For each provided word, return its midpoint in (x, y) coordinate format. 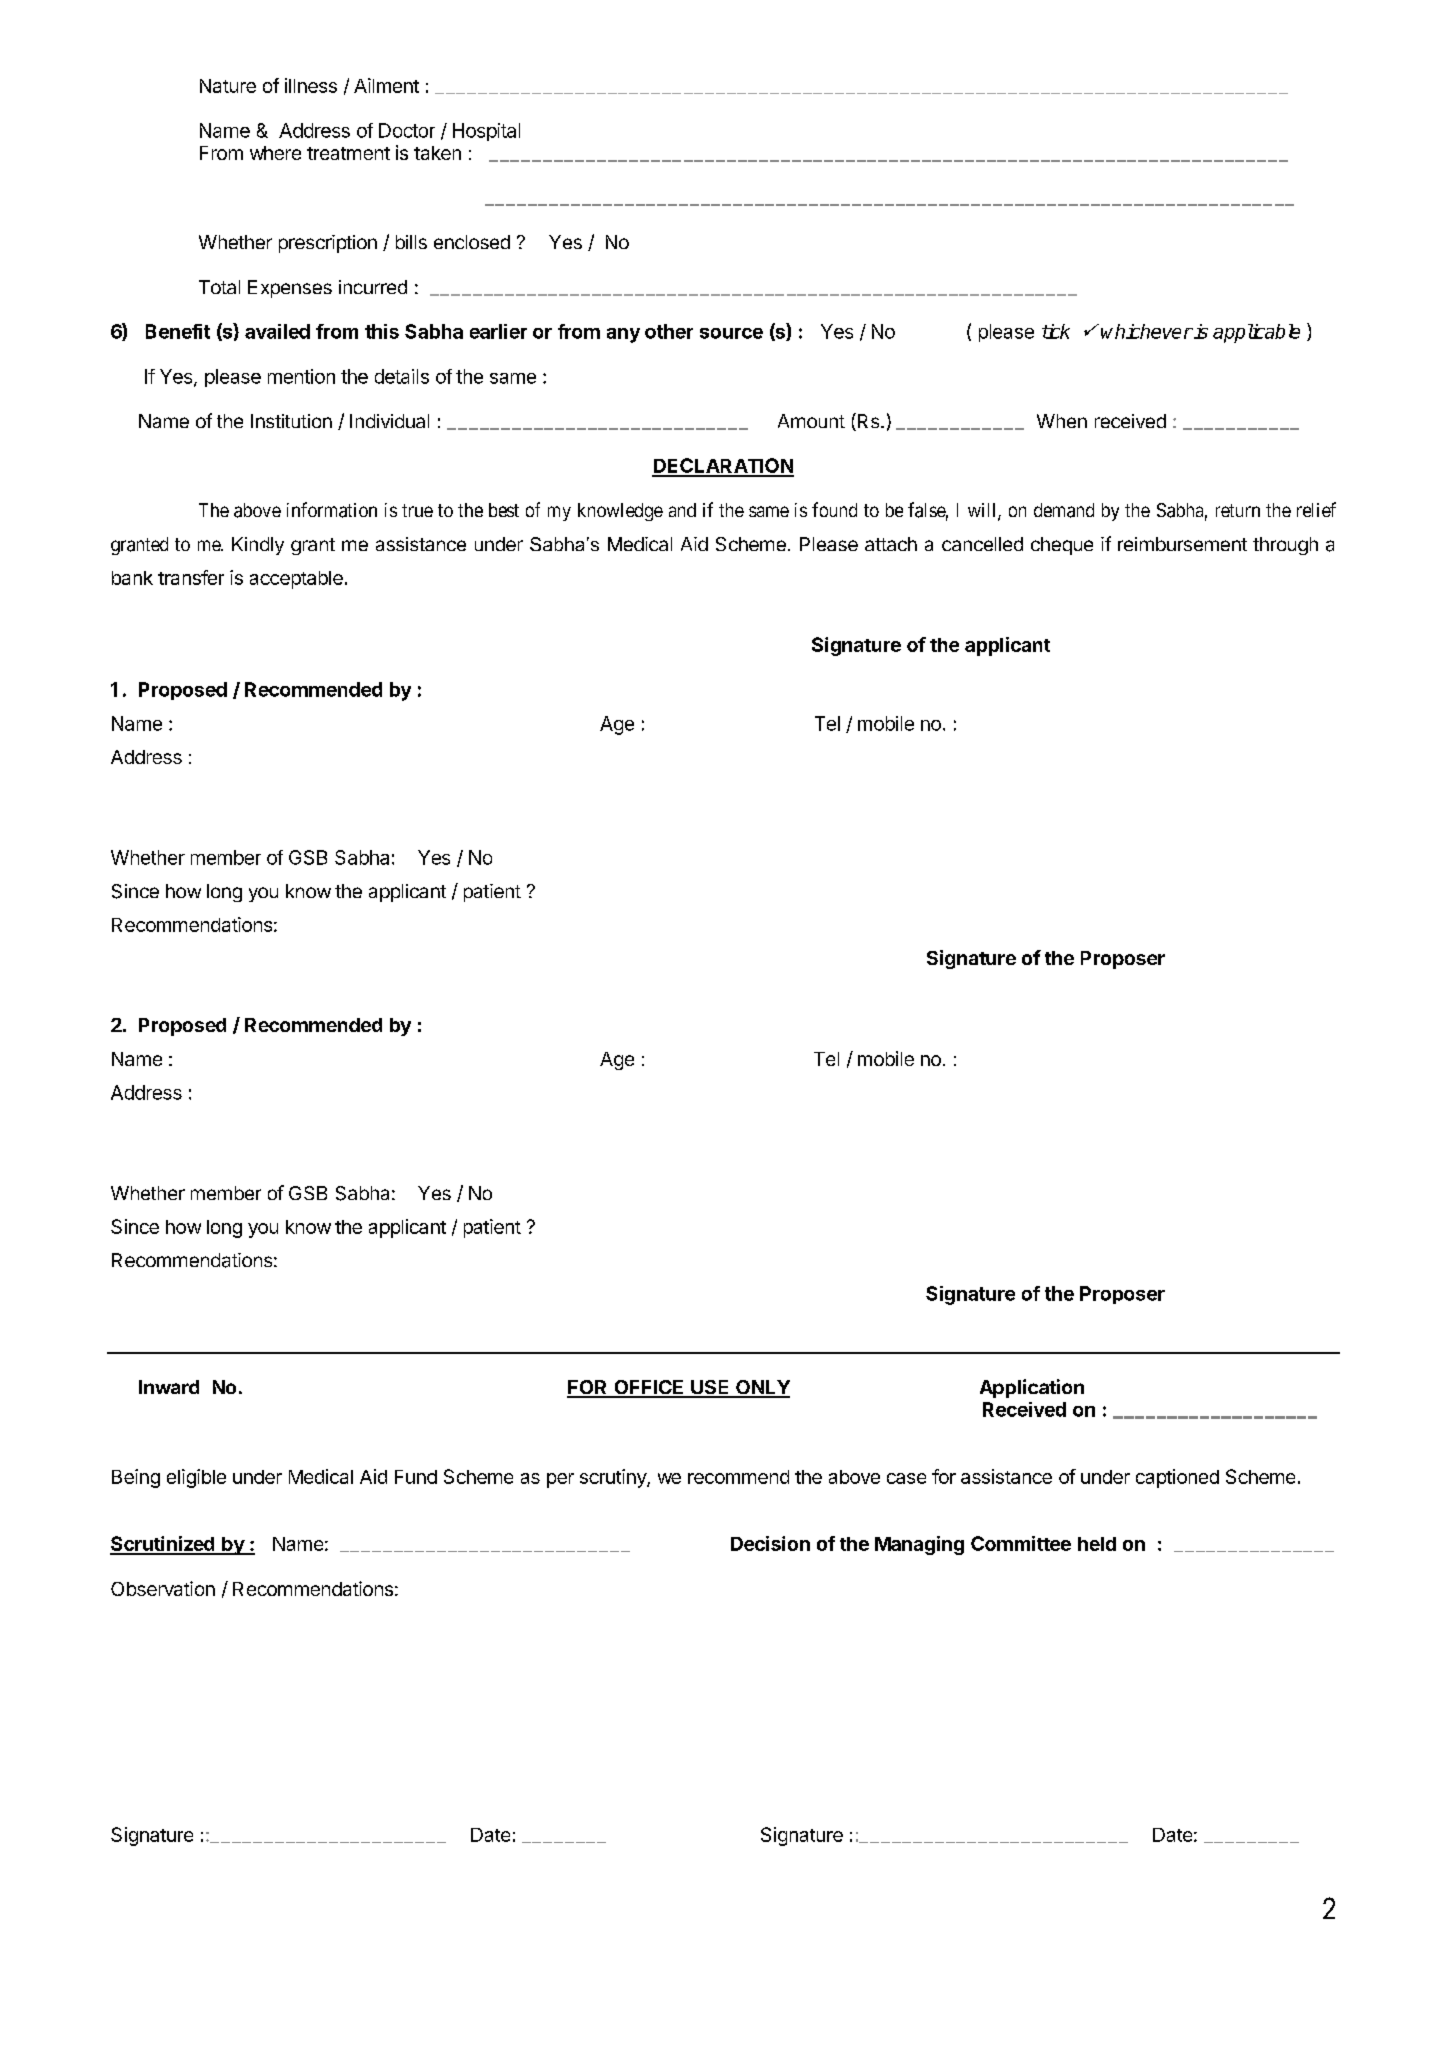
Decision (770, 1543)
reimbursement (1182, 544)
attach (891, 544)
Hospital (486, 132)
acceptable (296, 580)
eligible (196, 1478)
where (275, 153)
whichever (1147, 331)
